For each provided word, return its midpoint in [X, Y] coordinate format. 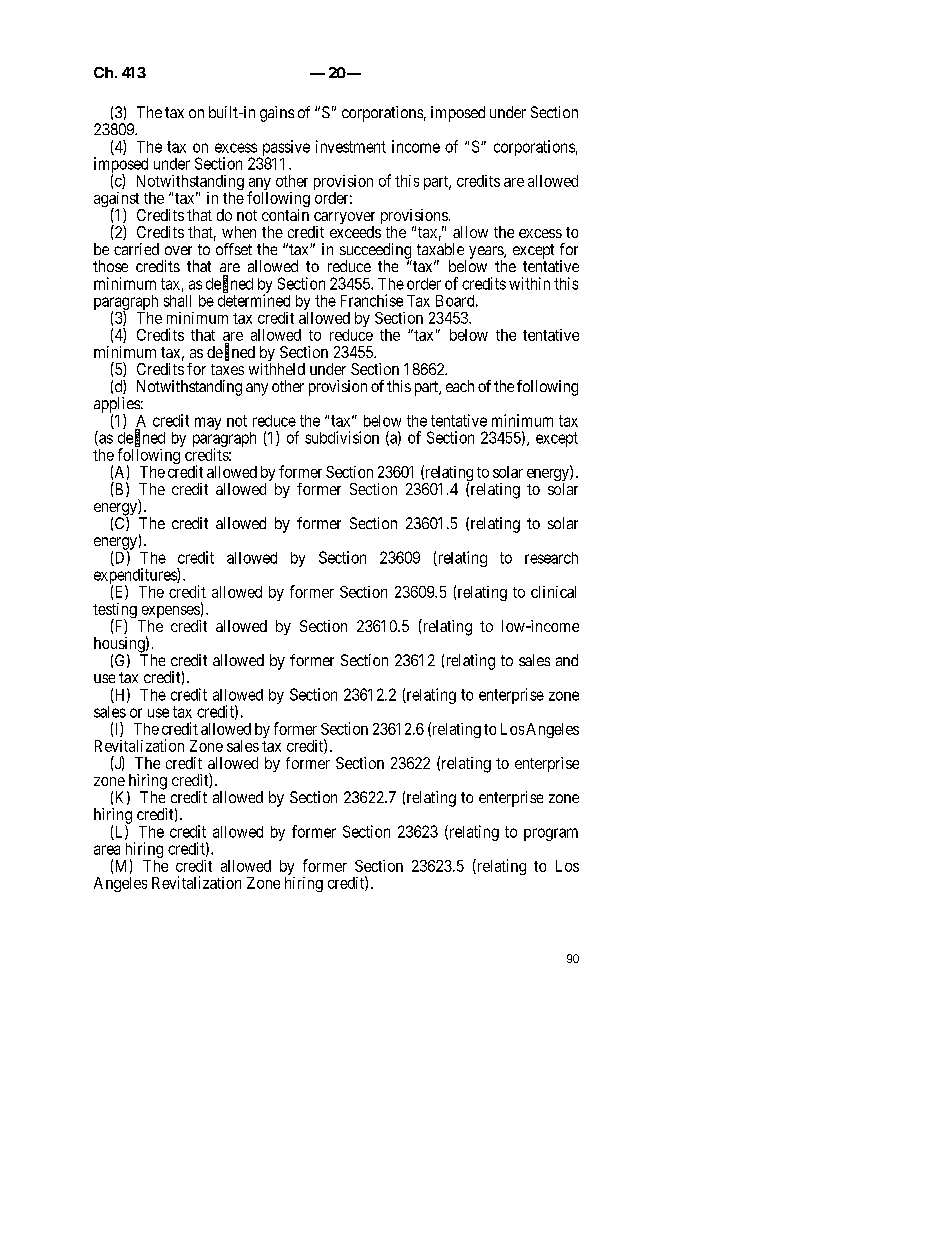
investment [351, 146]
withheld [277, 369]
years [487, 253]
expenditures [136, 577]
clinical [553, 592]
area [107, 850]
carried [136, 249]
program [551, 834]
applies [117, 406]
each [460, 386]
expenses [170, 613]
